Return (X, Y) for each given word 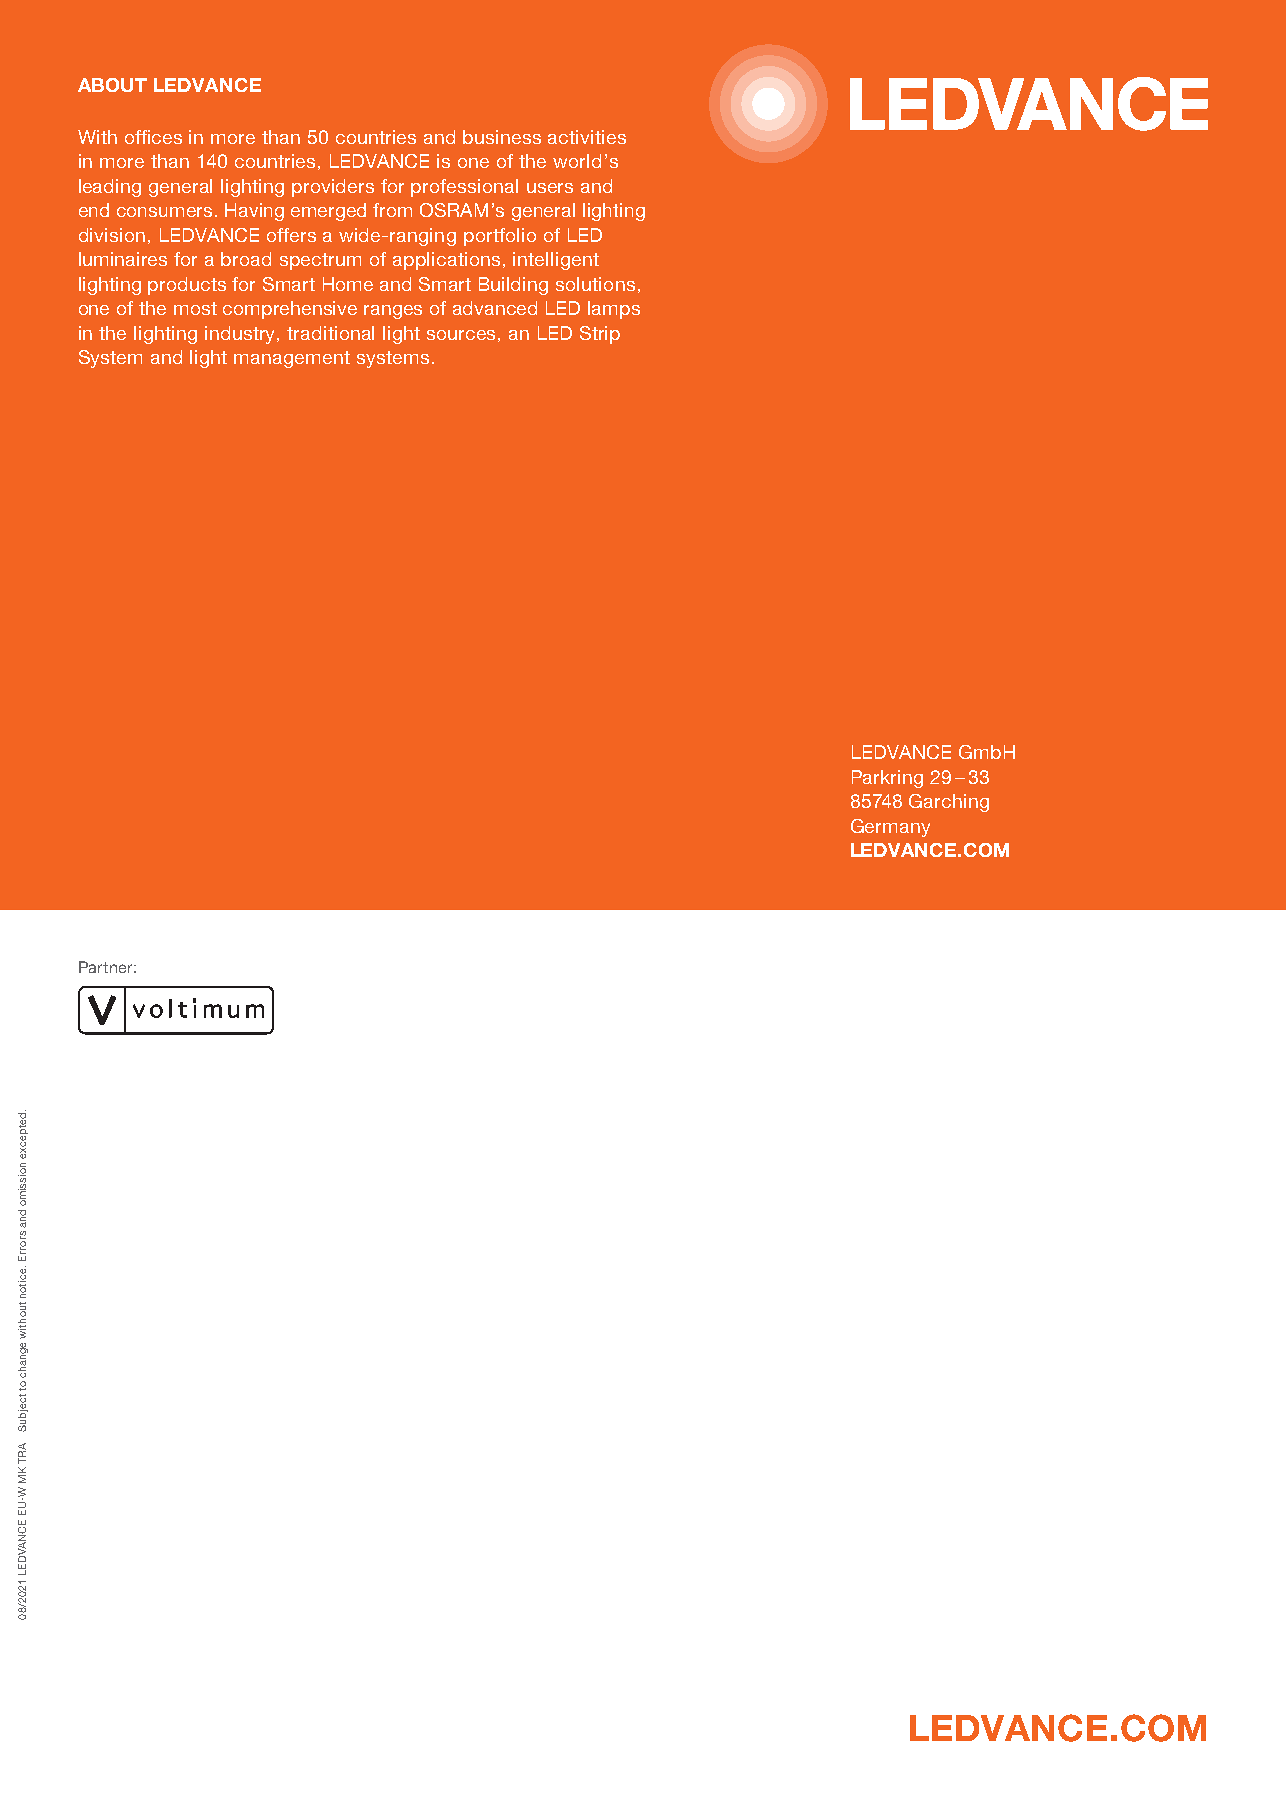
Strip (600, 335)
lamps (614, 310)
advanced (495, 308)
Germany (890, 828)
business (502, 137)
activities (587, 137)
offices (153, 137)
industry (241, 335)
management (292, 359)
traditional (330, 333)
